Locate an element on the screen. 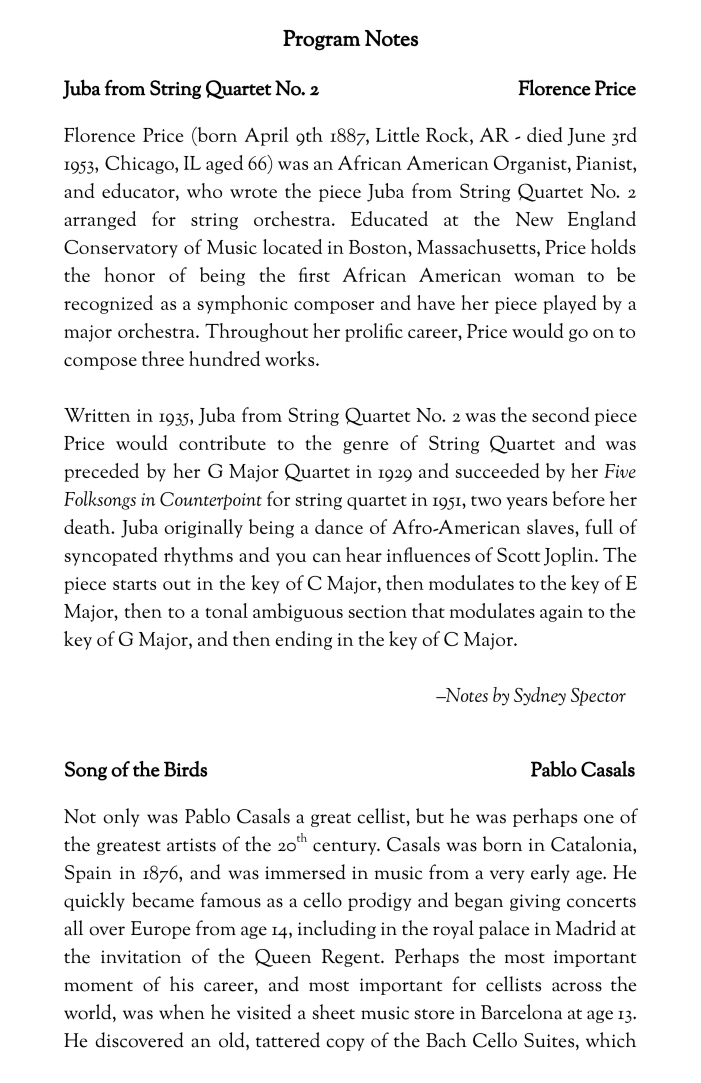 This screenshot has width=701, height=1083. sheet is located at coordinates (334, 1012).
